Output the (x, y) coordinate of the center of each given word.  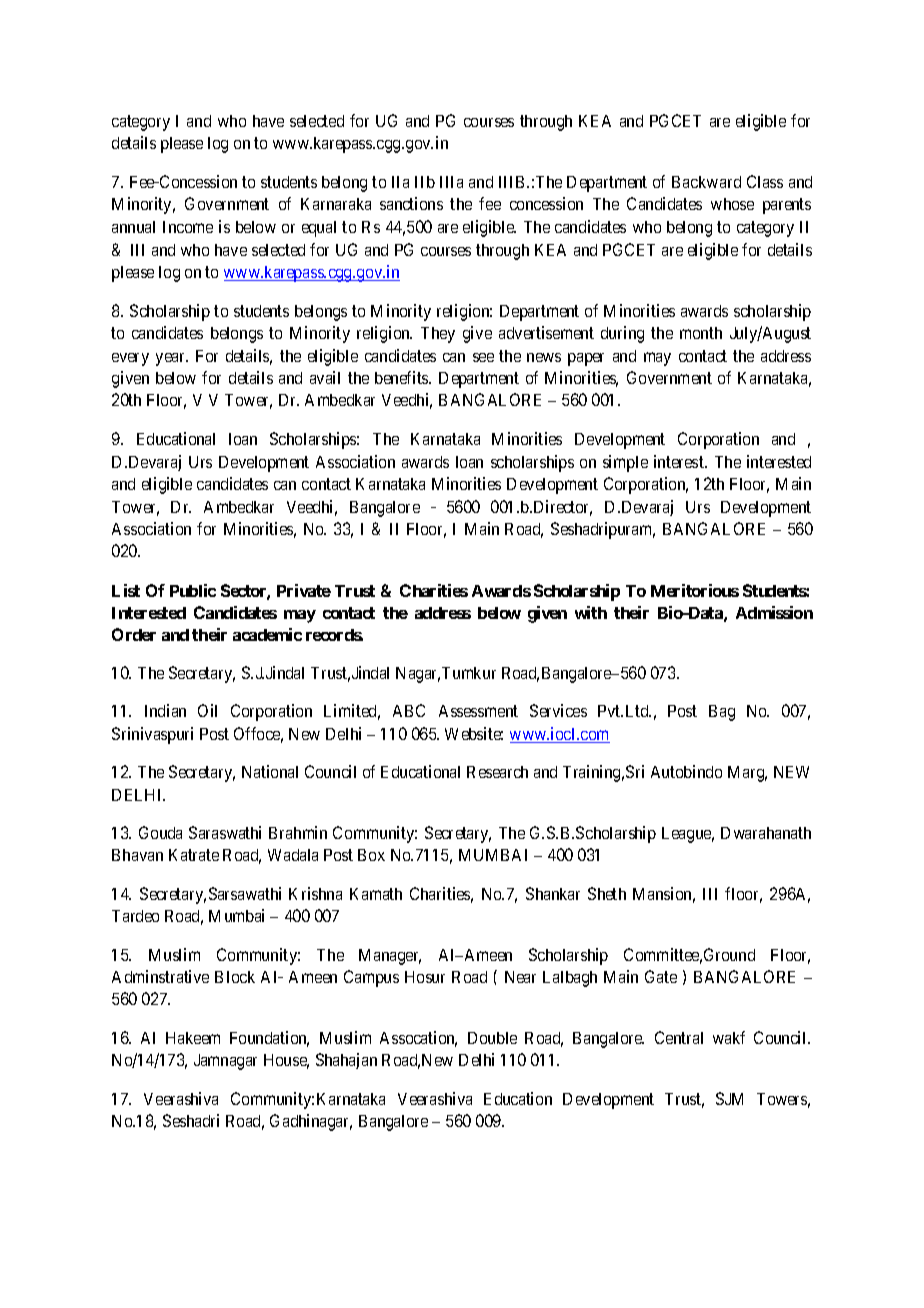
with (591, 612)
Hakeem (193, 1038)
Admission (774, 612)
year (171, 359)
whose (732, 204)
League (688, 835)
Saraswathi (225, 832)
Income (188, 227)
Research (497, 772)
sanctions (411, 203)
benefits (402, 377)
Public (193, 590)
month (701, 333)
